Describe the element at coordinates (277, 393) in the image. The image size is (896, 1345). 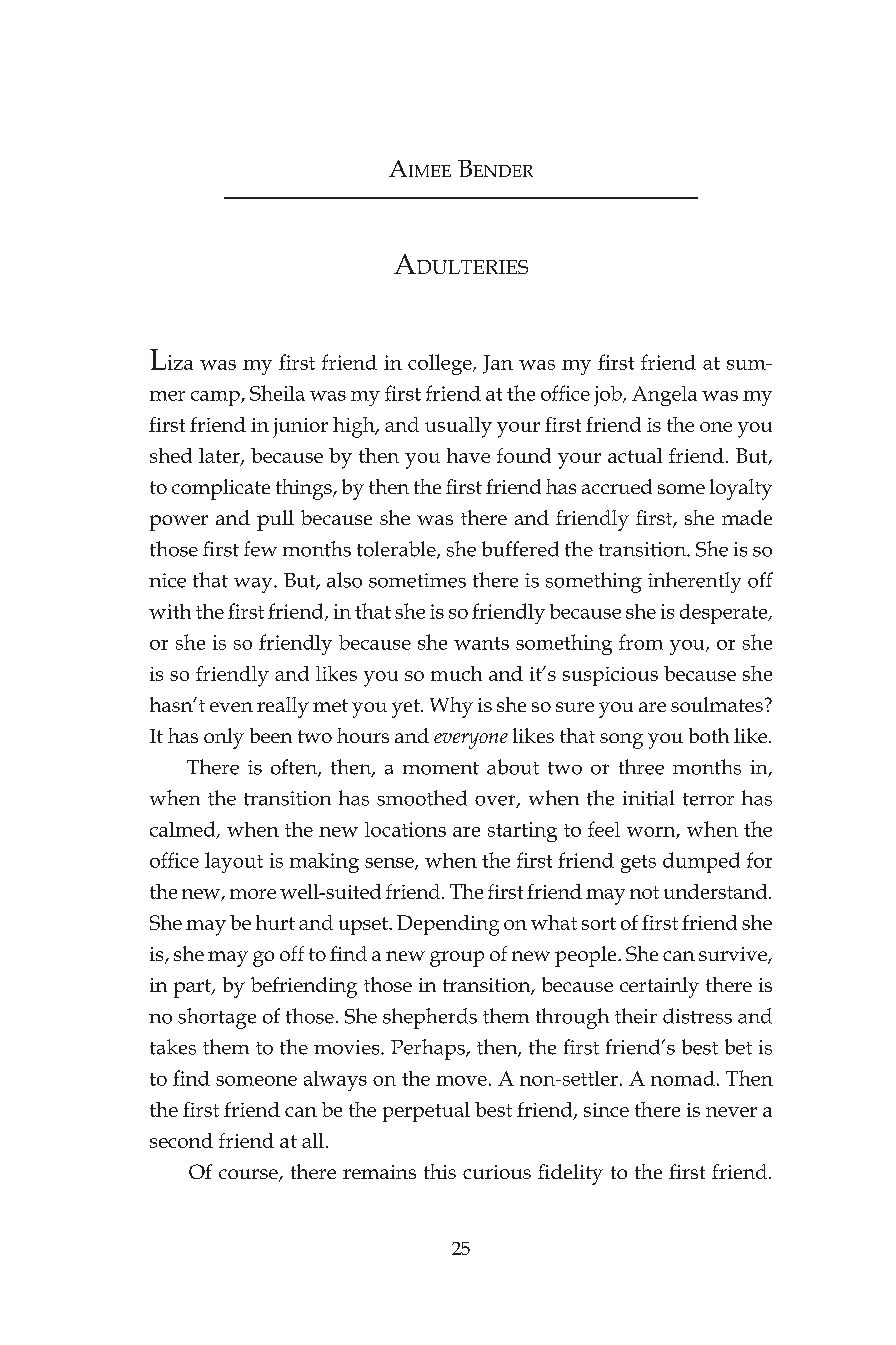
I see `Sheila` at that location.
